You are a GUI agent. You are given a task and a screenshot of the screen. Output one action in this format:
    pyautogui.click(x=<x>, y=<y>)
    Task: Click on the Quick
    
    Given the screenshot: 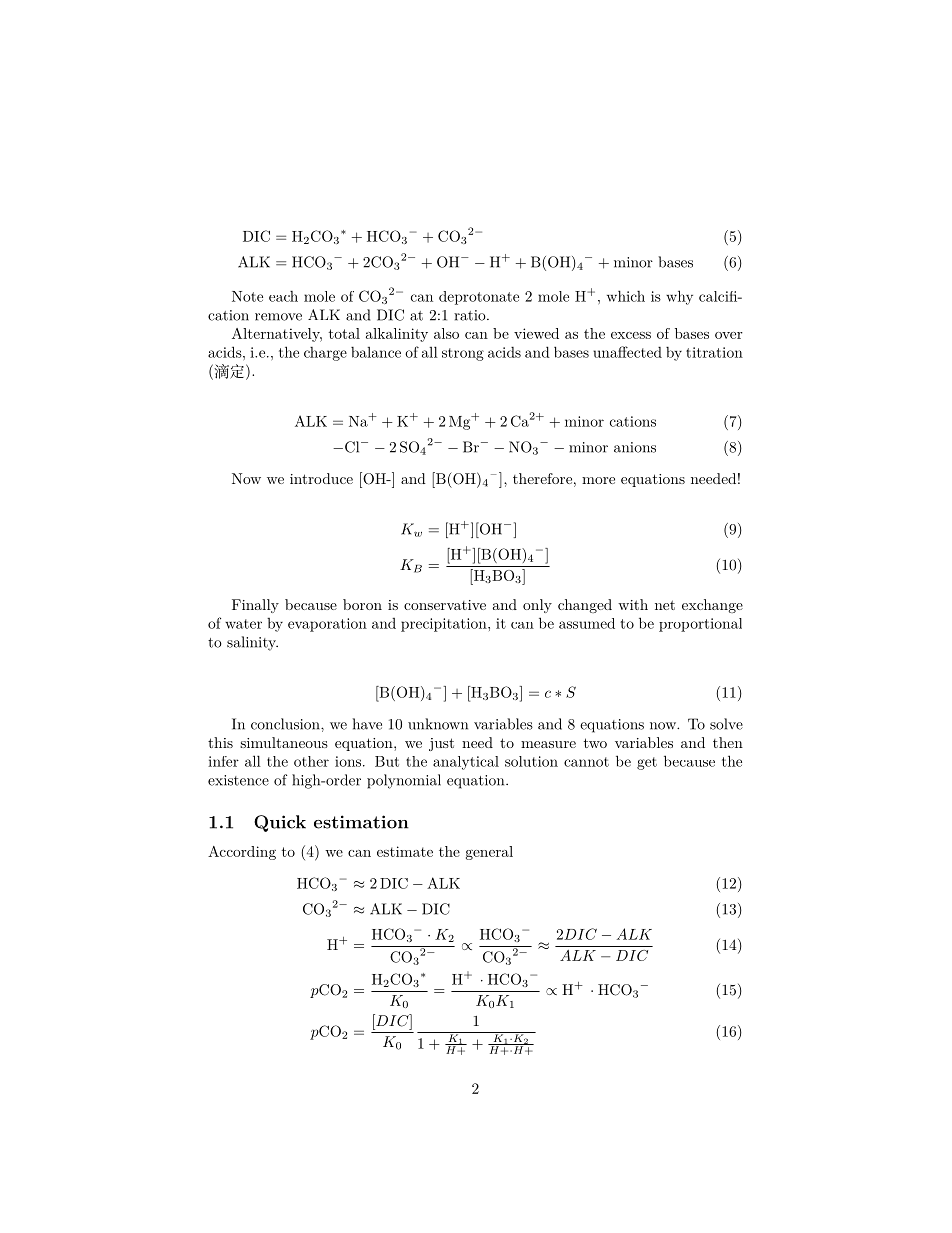 What is the action you would take?
    pyautogui.click(x=280, y=823)
